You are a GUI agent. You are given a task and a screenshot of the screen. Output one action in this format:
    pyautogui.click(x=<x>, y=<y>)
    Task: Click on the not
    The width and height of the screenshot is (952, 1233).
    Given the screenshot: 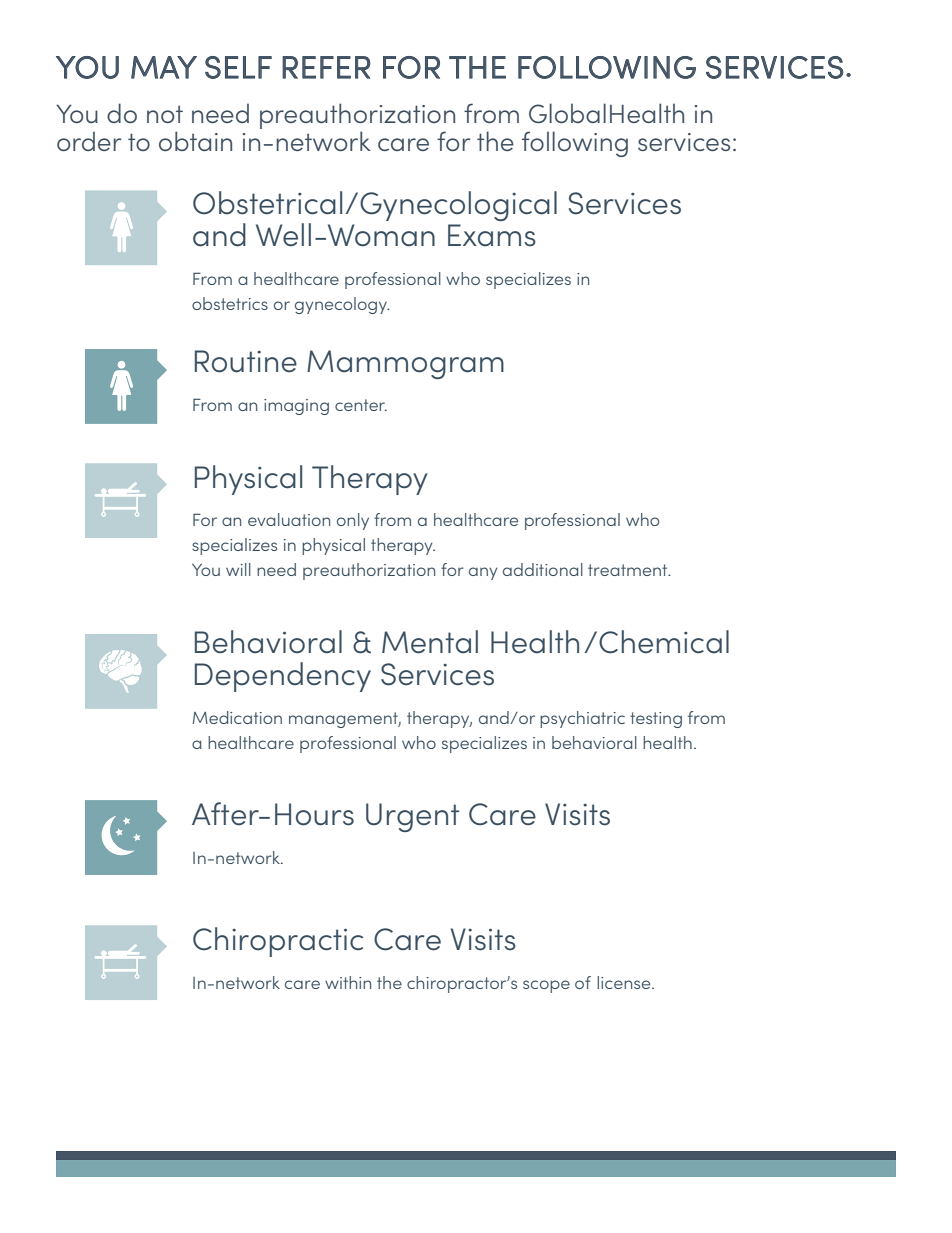 What is the action you would take?
    pyautogui.click(x=165, y=114)
